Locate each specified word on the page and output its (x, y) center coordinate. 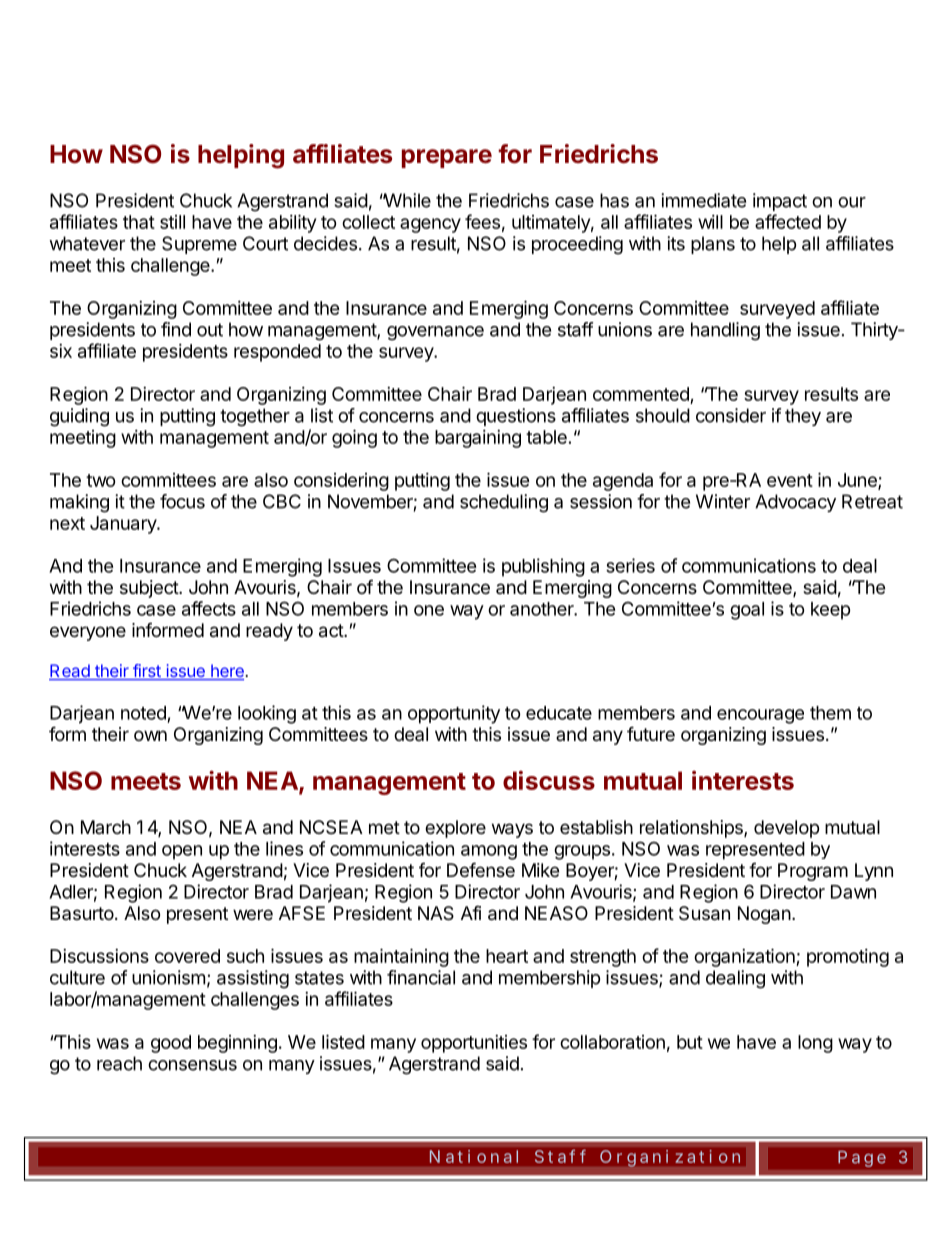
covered (187, 956)
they (803, 417)
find (176, 329)
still (172, 222)
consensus (192, 1065)
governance (435, 333)
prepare (447, 158)
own (150, 735)
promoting (848, 958)
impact (780, 202)
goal (747, 611)
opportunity (454, 714)
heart (507, 956)
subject (150, 589)
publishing (543, 567)
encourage (760, 716)
